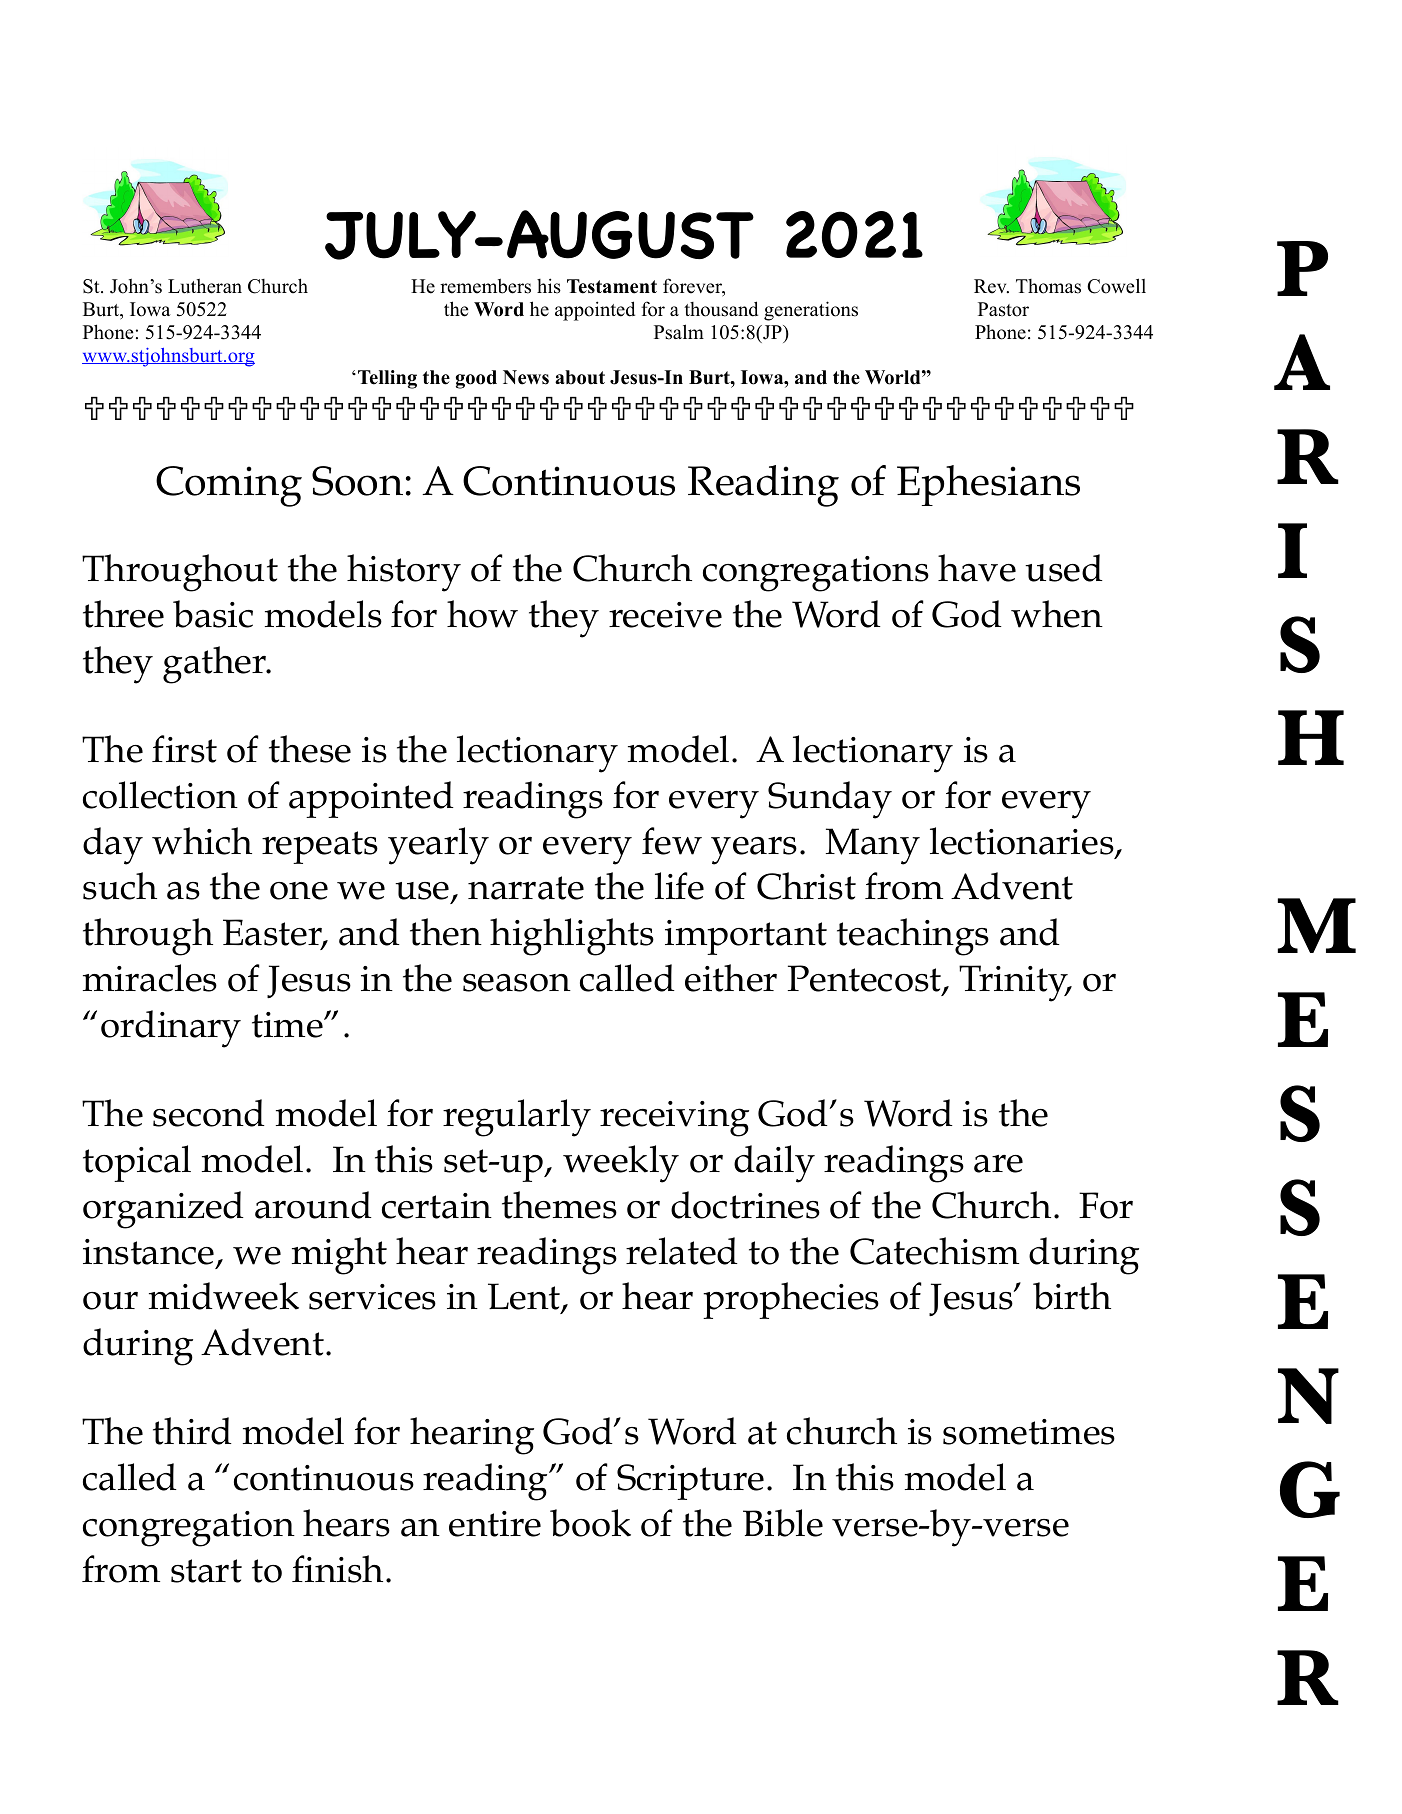 The height and width of the image is (1814, 1402). Describe the element at coordinates (150, 978) in the image. I see `miracles` at that location.
